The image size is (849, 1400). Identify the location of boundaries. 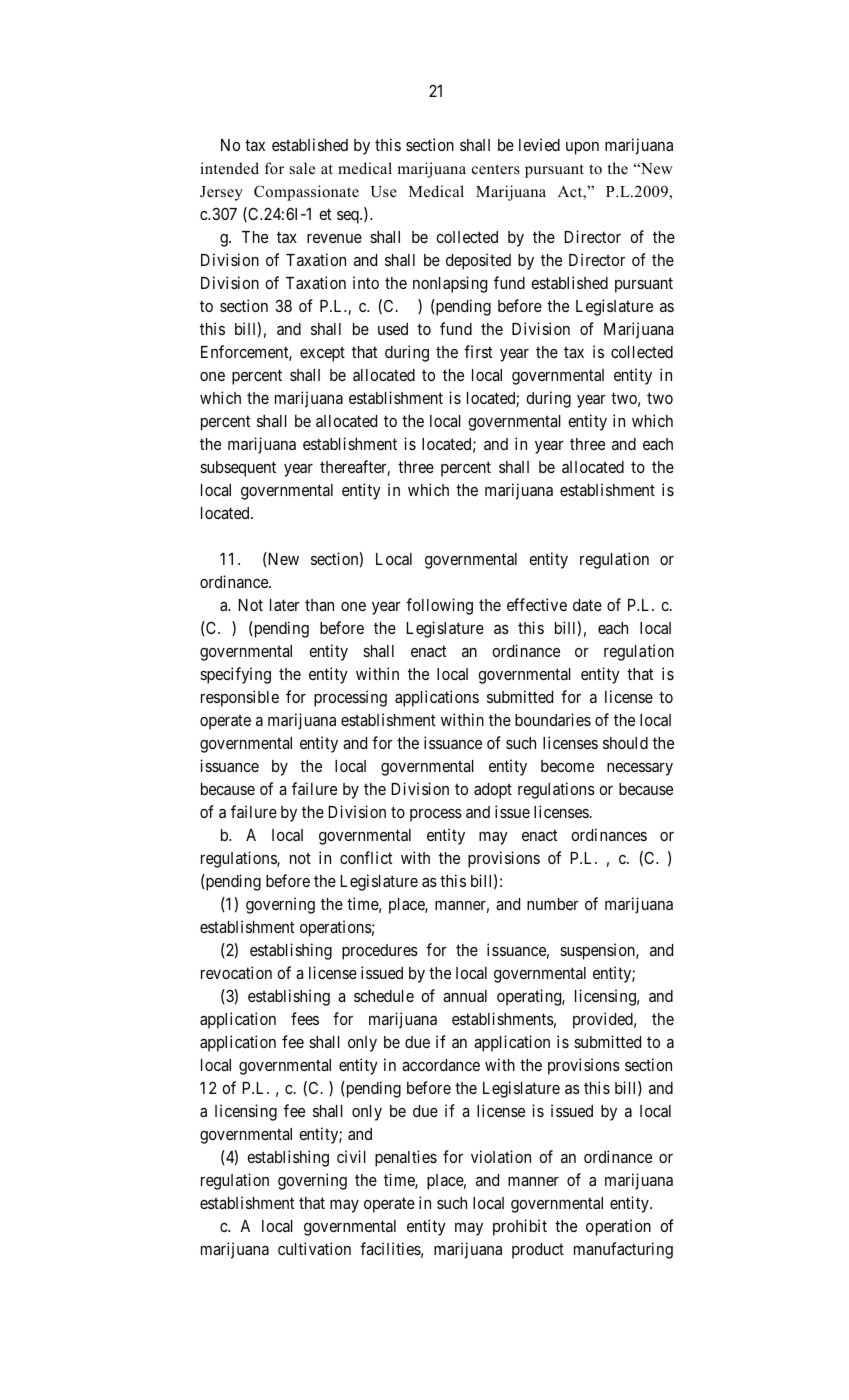
(553, 719).
